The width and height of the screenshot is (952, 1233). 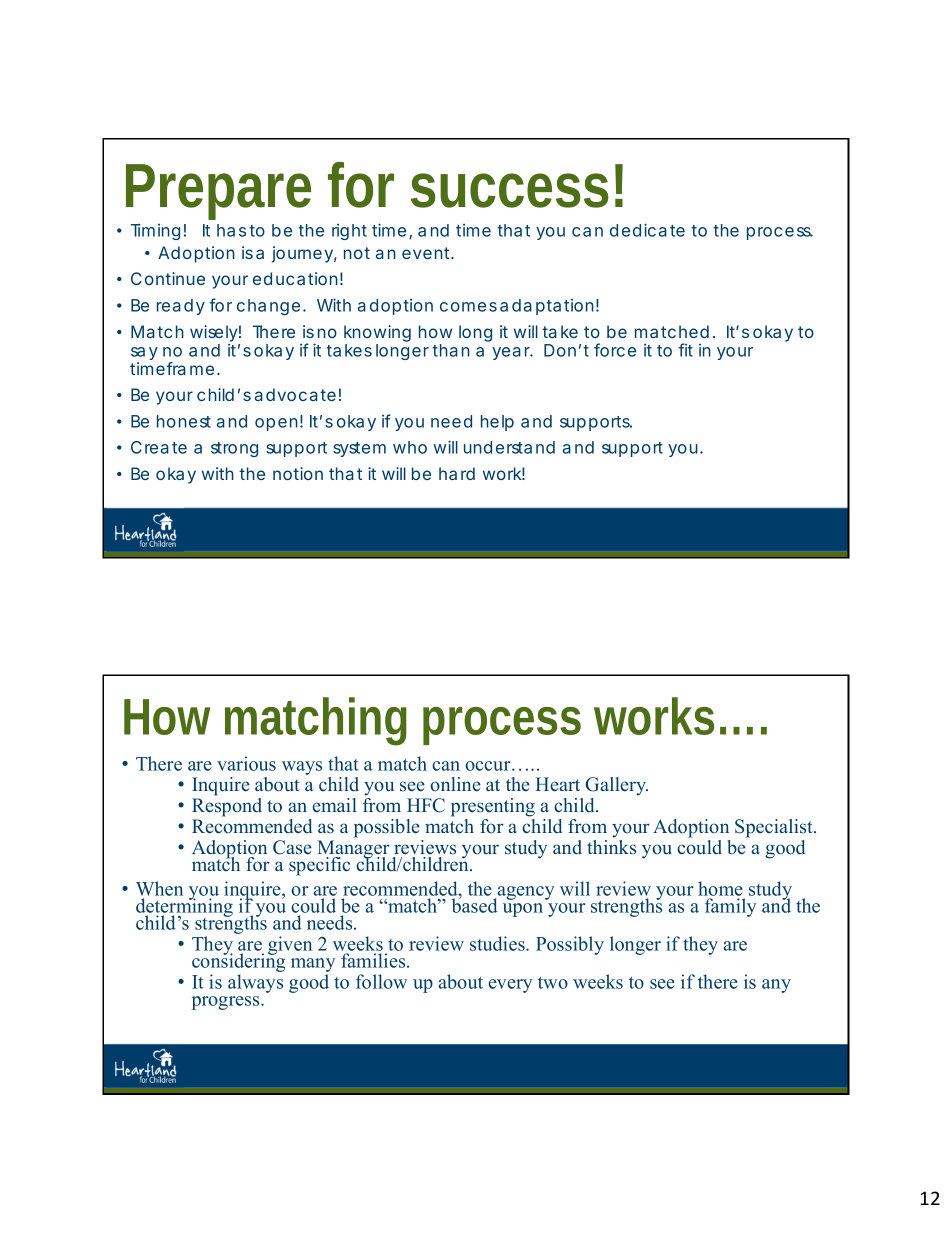 What do you see at coordinates (510, 986) in the screenshot?
I see `every` at bounding box center [510, 986].
